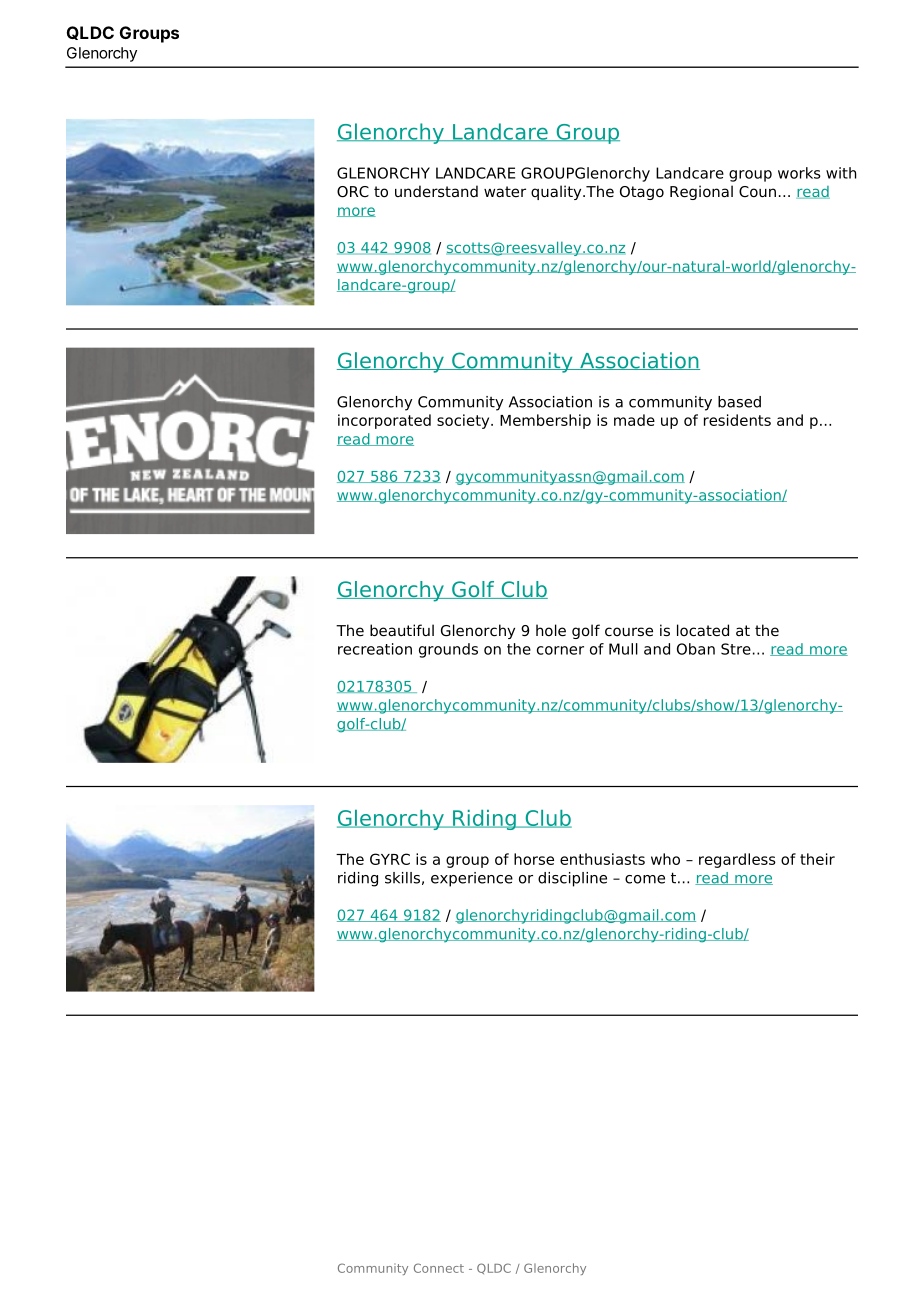  What do you see at coordinates (439, 1268) in the document?
I see `Connect` at bounding box center [439, 1268].
